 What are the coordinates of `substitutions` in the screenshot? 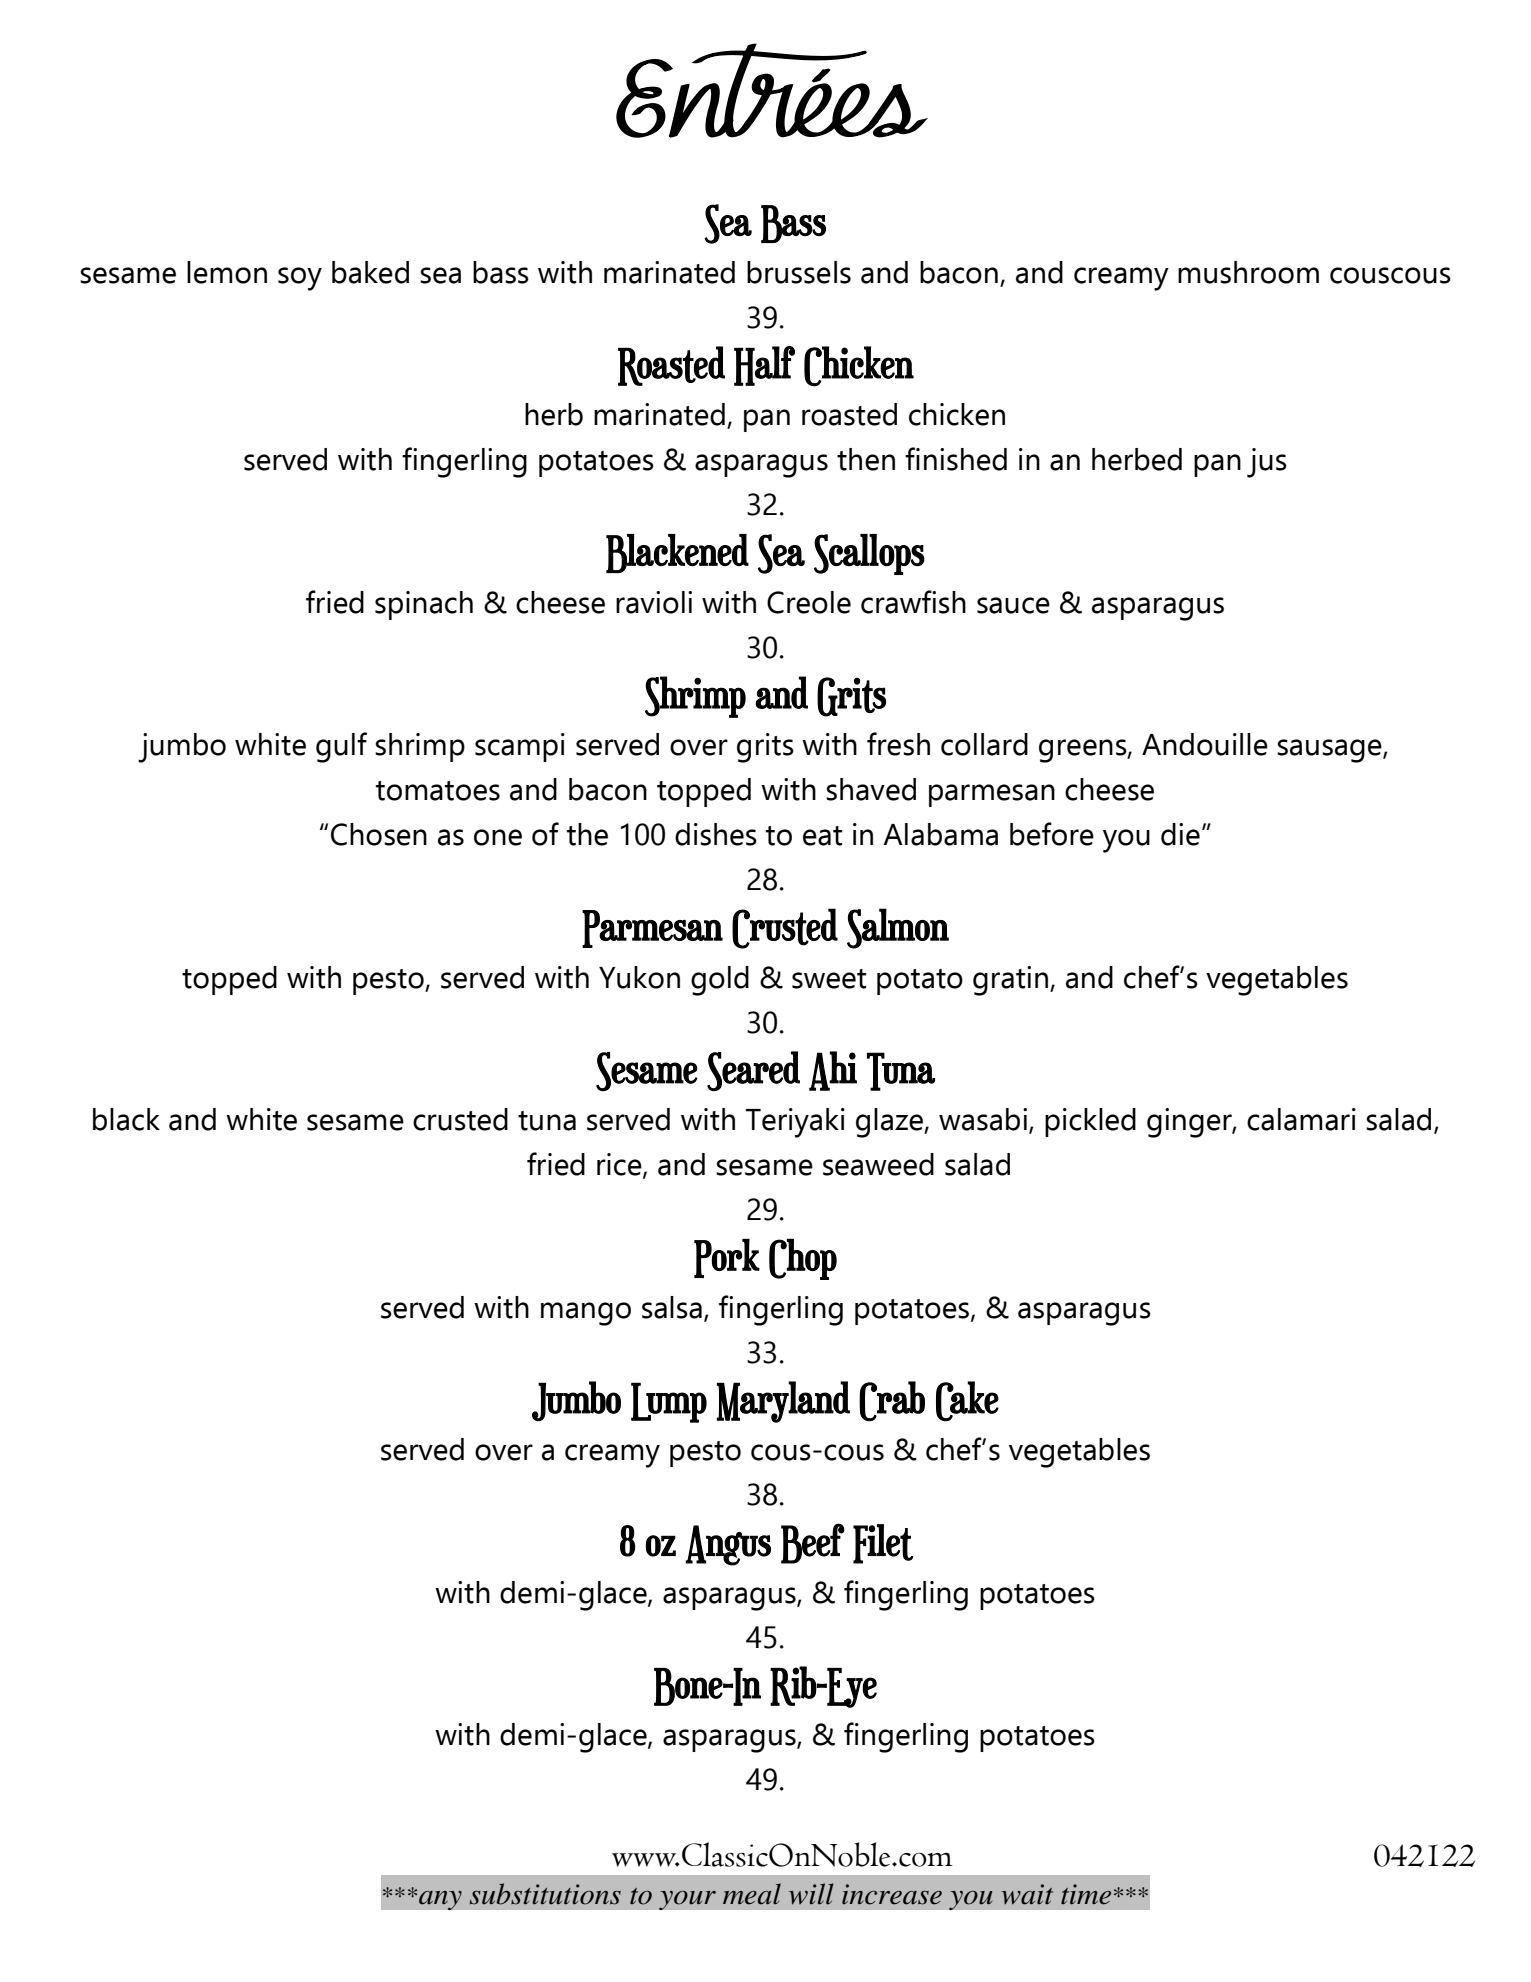 It's located at (545, 1894).
